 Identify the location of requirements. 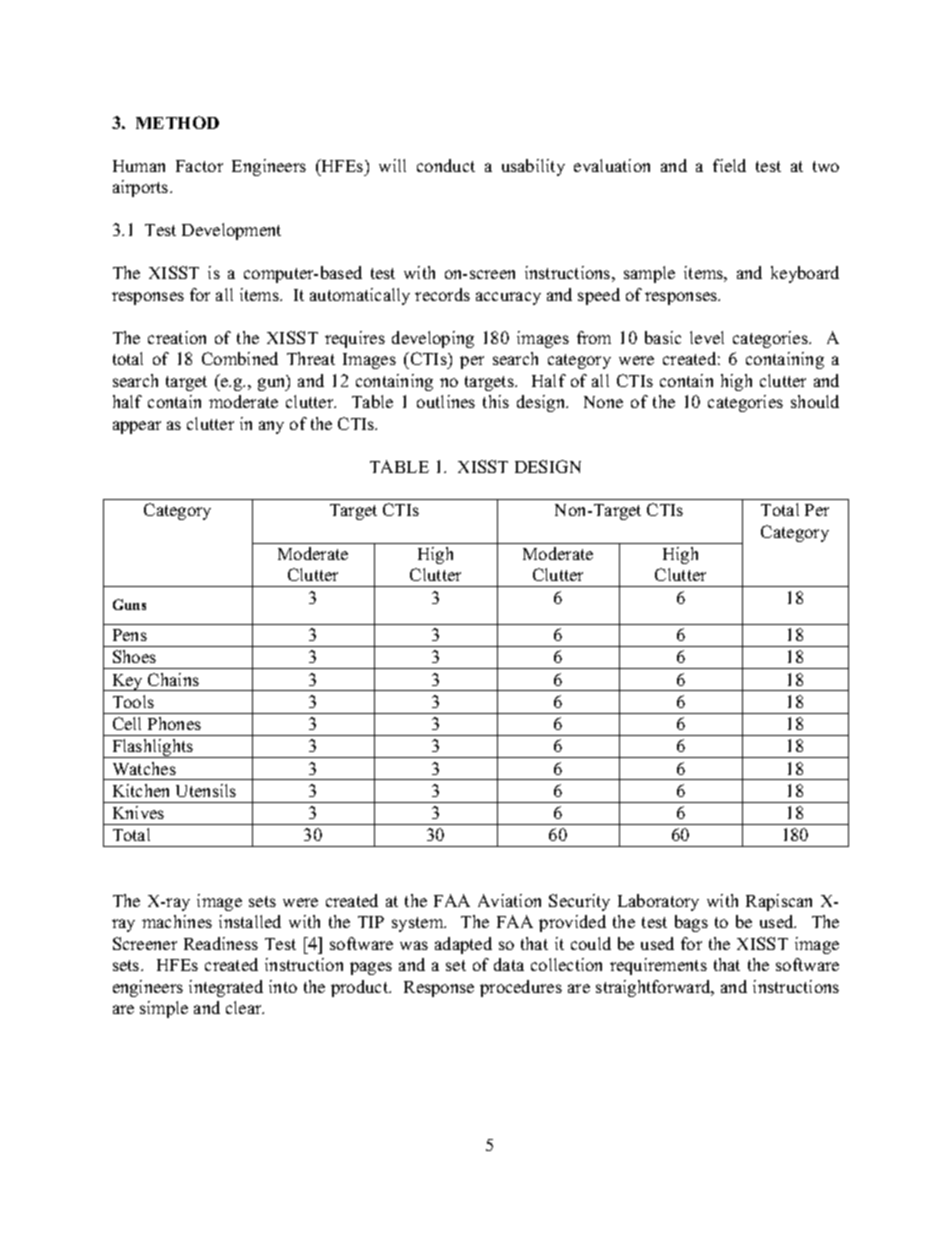
(658, 966).
